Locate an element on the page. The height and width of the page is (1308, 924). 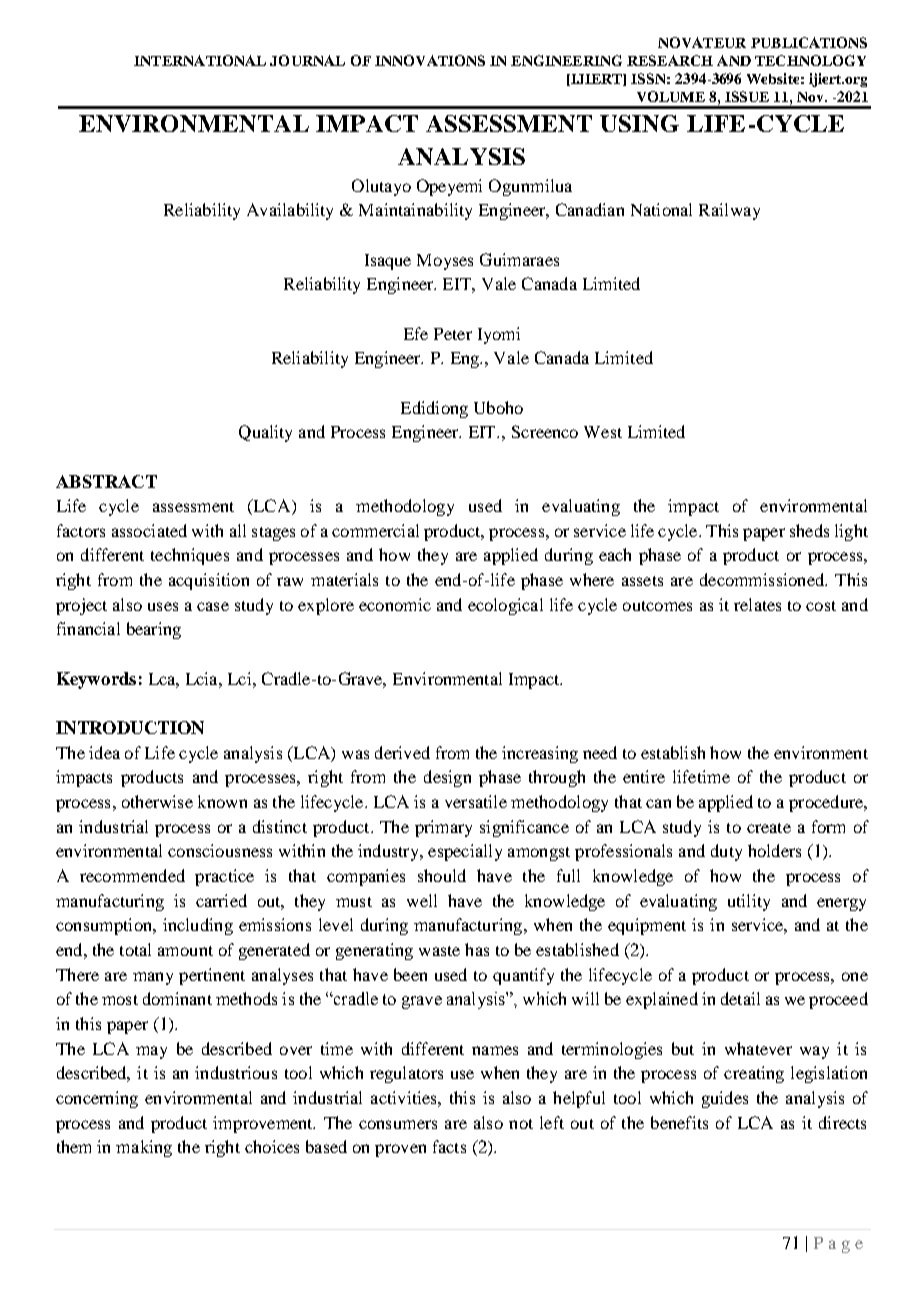
ISSUE is located at coordinates (747, 96).
